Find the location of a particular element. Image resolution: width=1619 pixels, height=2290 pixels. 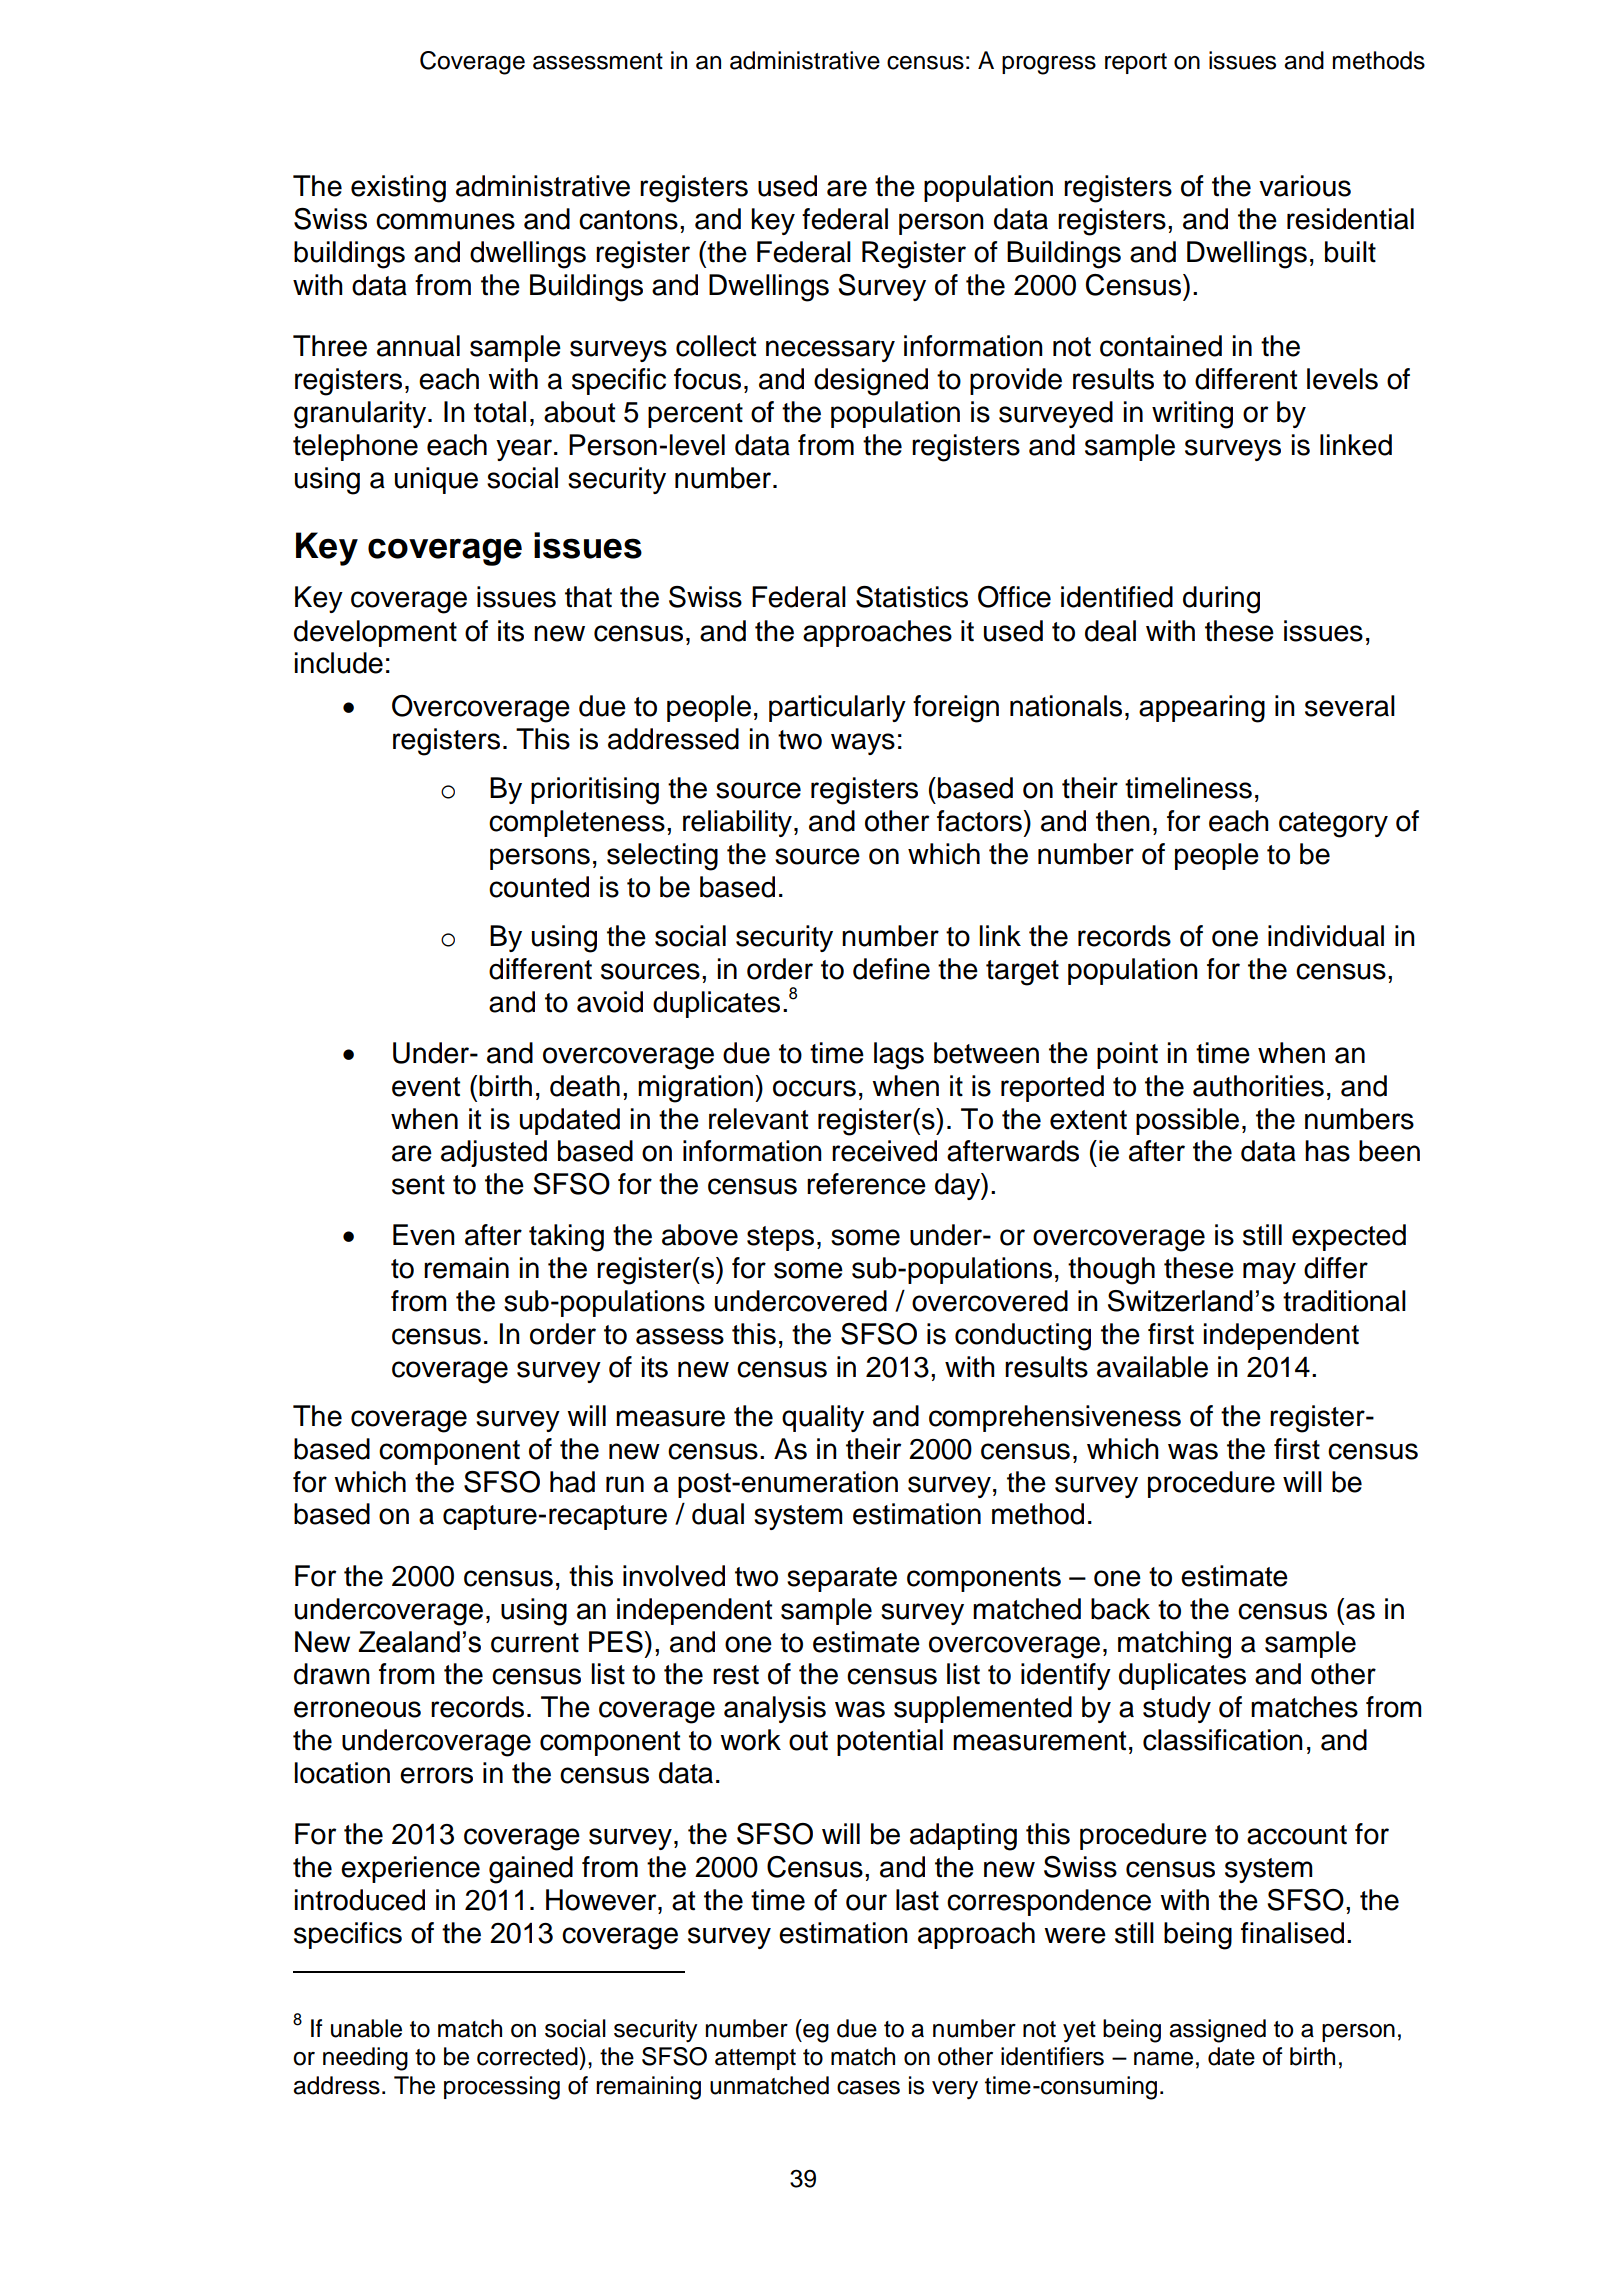

processing is located at coordinates (502, 2088).
